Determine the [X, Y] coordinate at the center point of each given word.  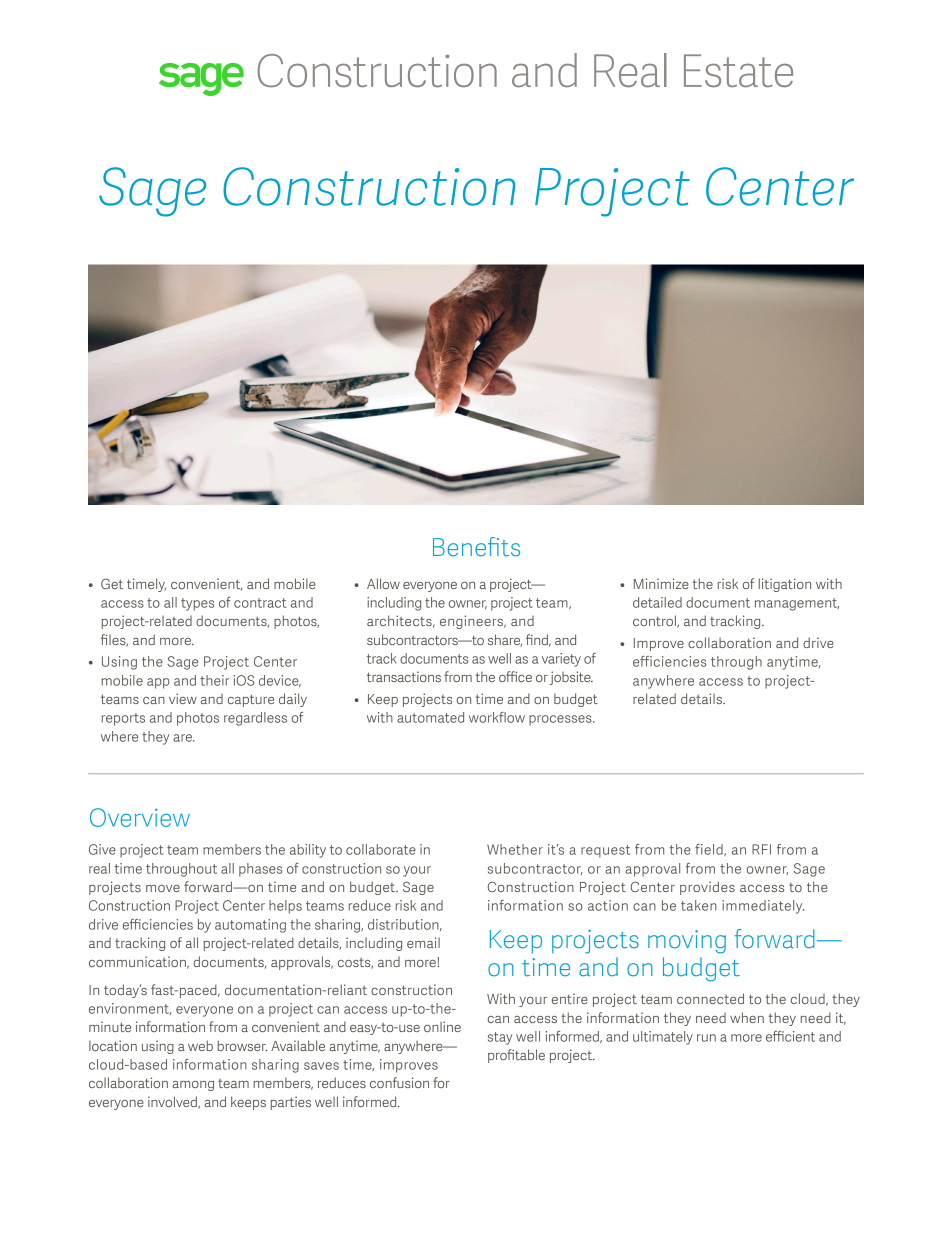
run [706, 1038]
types [197, 604]
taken [699, 905]
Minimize [661, 583]
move [163, 888]
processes [561, 720]
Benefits [476, 547]
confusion [399, 1082]
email [423, 942]
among [193, 1086]
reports [123, 719]
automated [430, 717]
